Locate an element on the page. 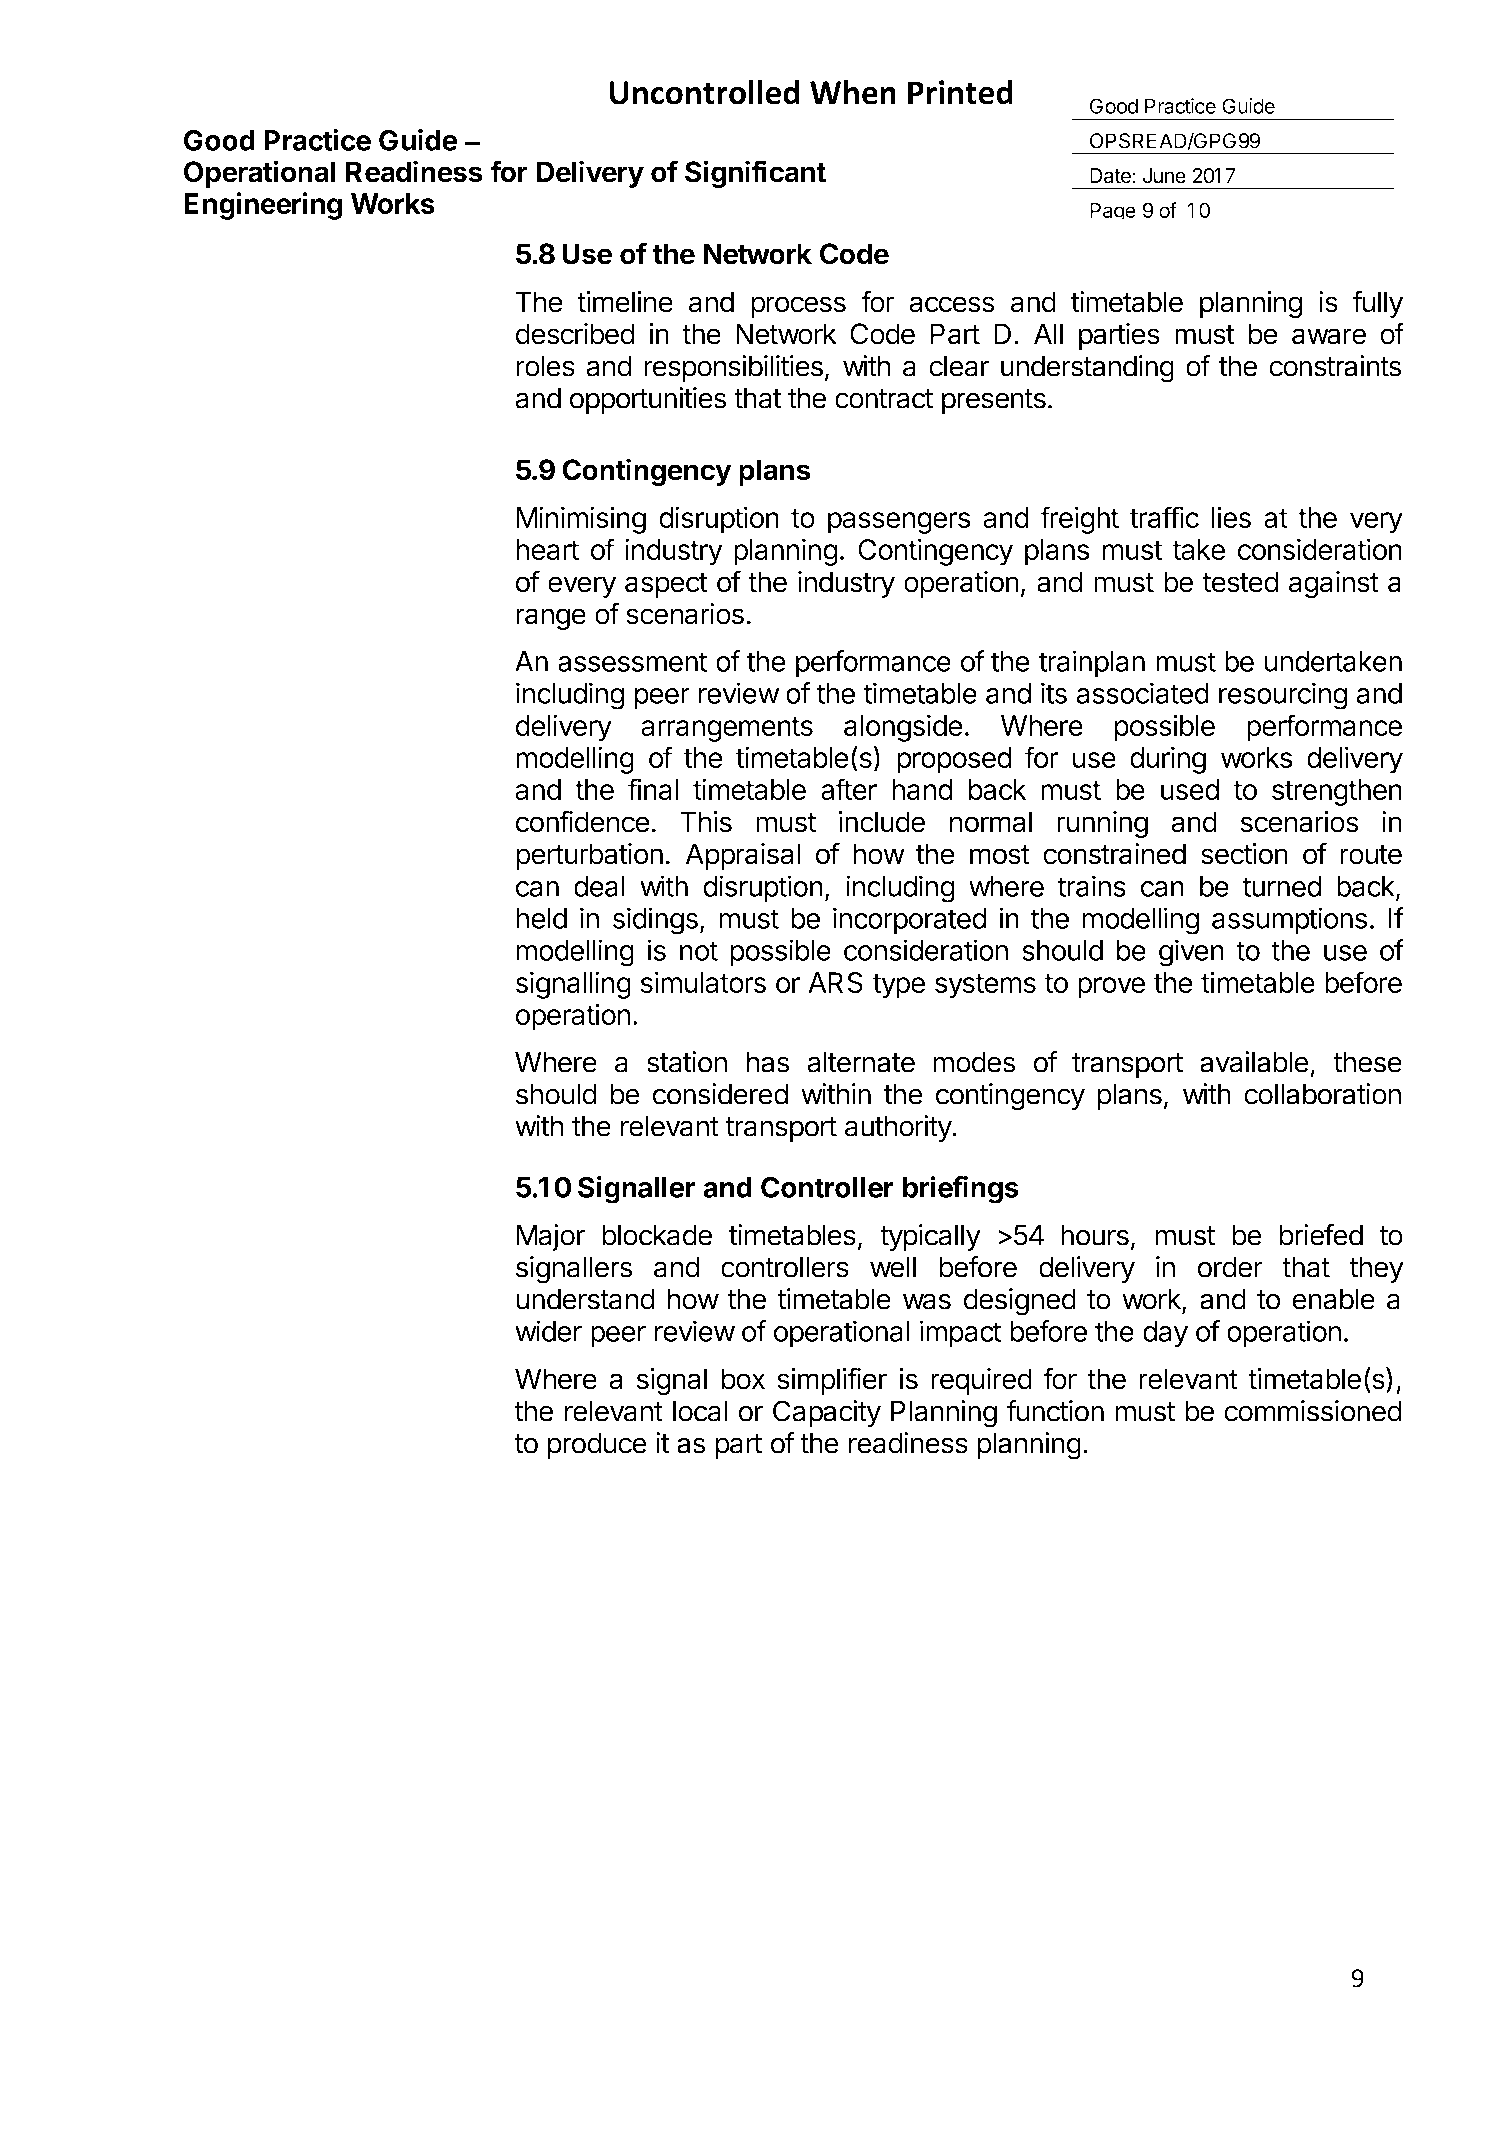 This image has height=2138, width=1512. contract is located at coordinates (884, 399).
